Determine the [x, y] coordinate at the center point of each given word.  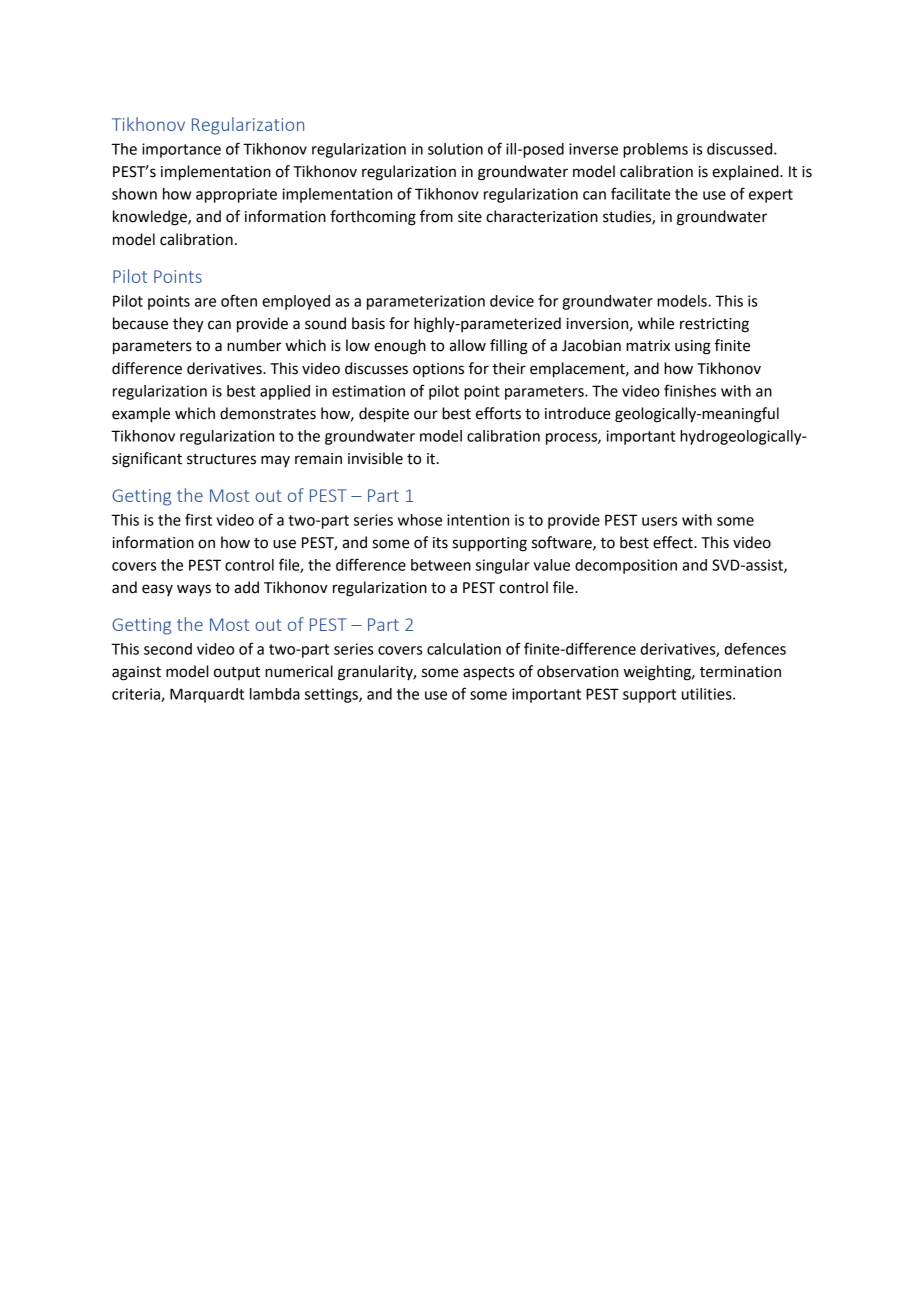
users [659, 521]
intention [478, 520]
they [188, 325]
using [693, 347]
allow [467, 345]
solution [455, 149]
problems [655, 150]
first [198, 519]
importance [181, 150]
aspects [488, 674]
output [237, 673]
